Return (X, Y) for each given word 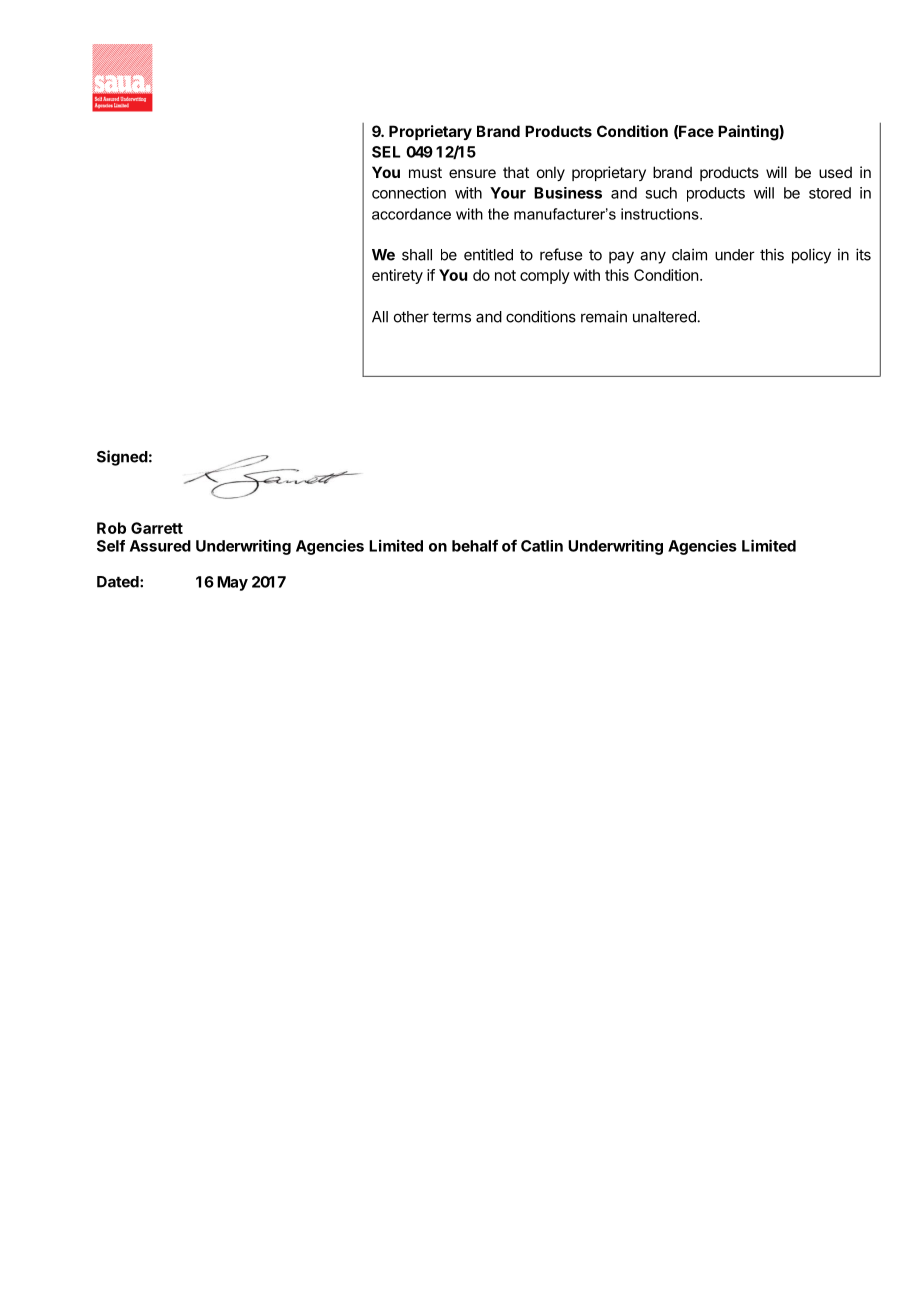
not (505, 275)
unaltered (664, 317)
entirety (397, 276)
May (232, 583)
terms (451, 317)
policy (811, 256)
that (516, 172)
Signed (122, 458)
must (425, 172)
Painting (749, 133)
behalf (475, 545)
